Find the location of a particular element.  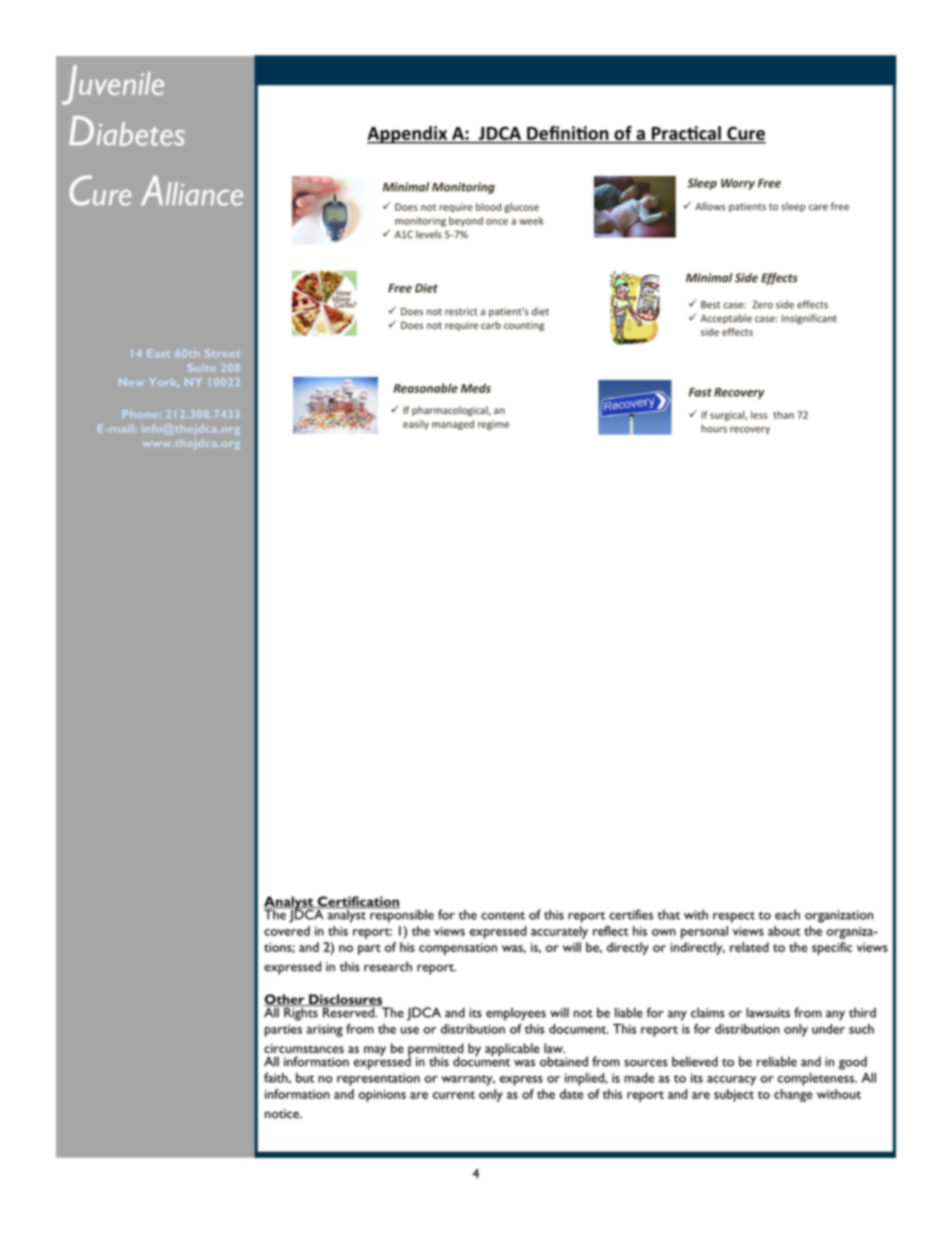

change is located at coordinates (793, 1095).
